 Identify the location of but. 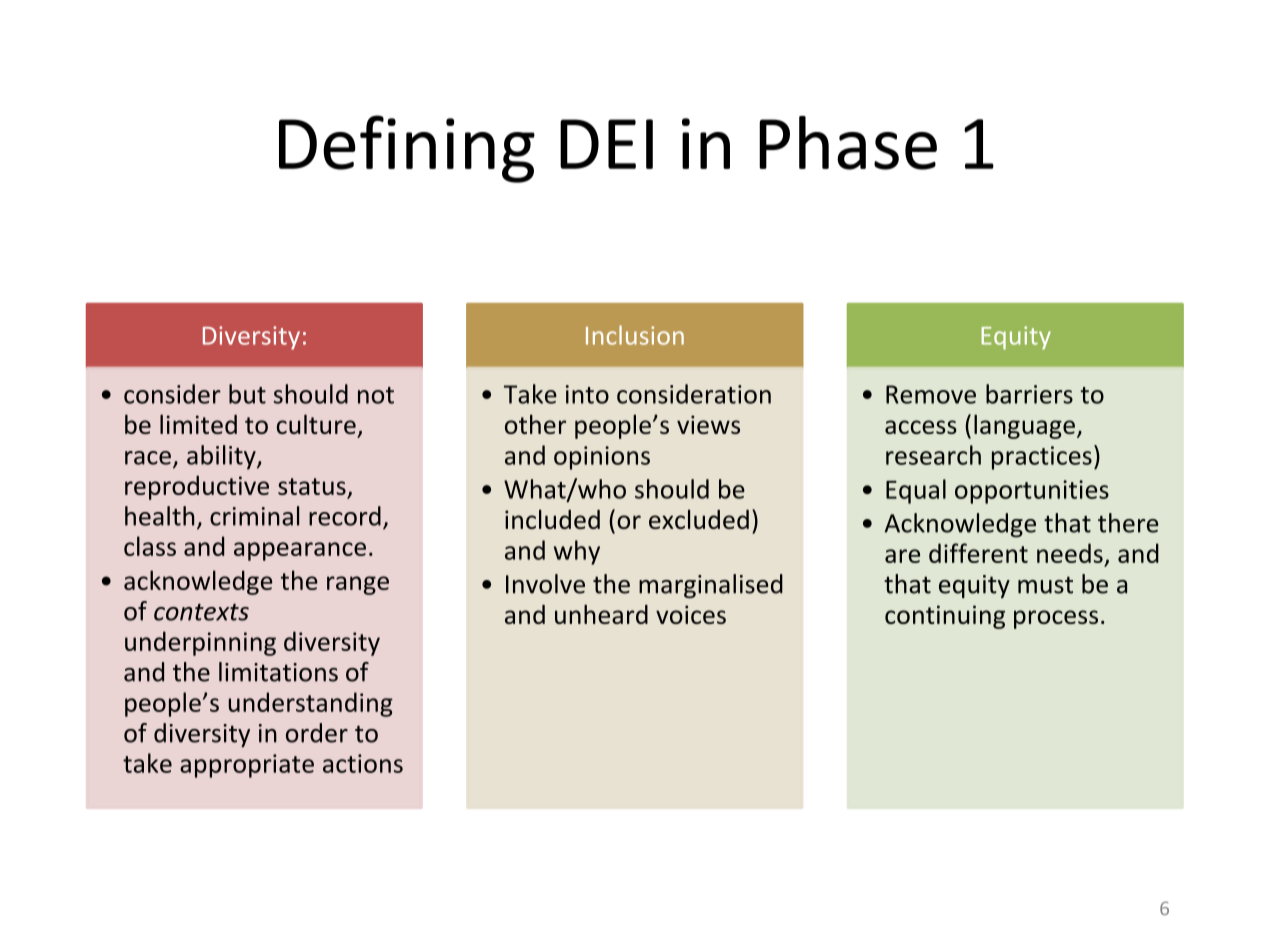
(247, 394).
